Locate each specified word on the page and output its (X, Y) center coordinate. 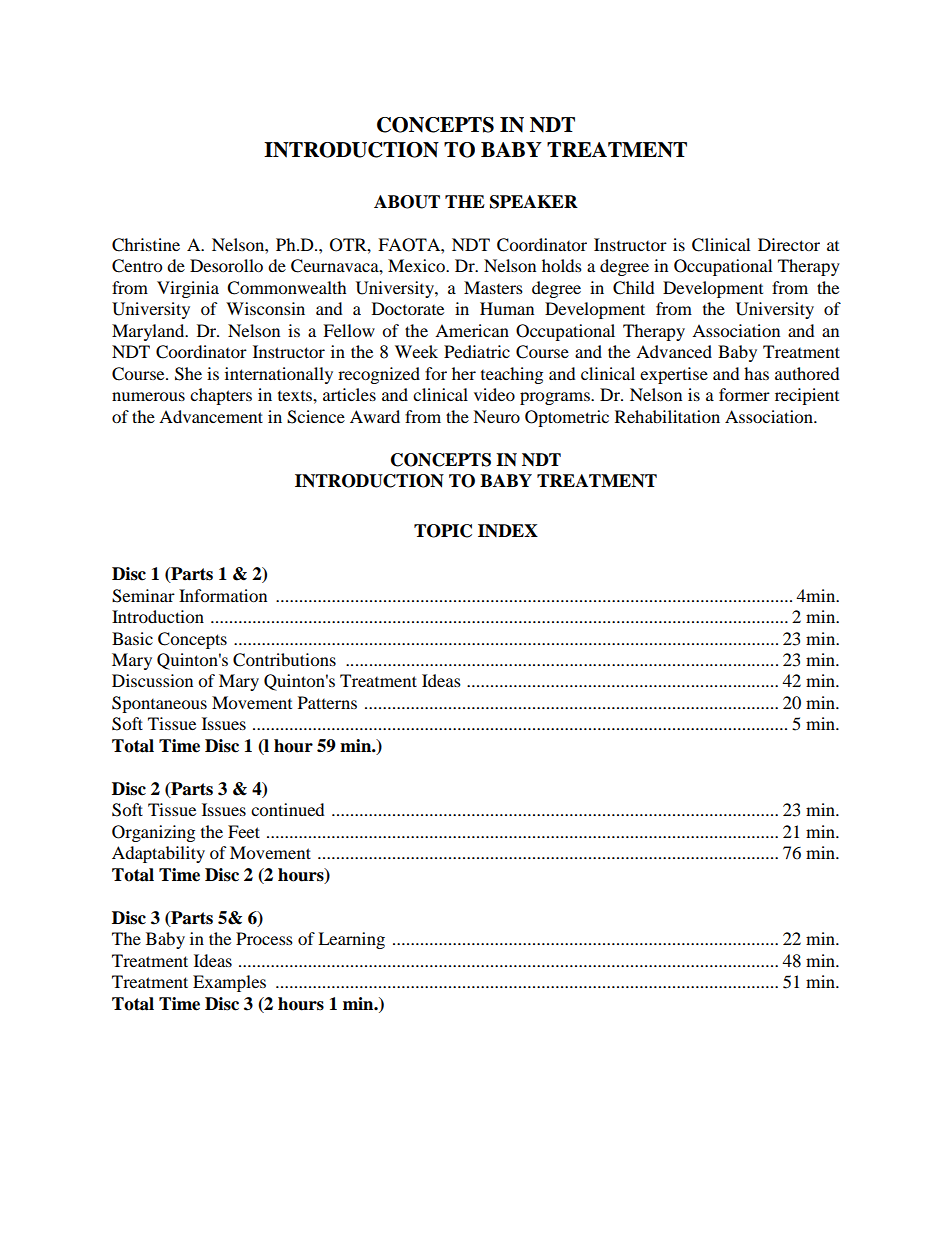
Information (223, 595)
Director (789, 244)
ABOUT (407, 202)
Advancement (211, 416)
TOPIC (443, 531)
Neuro (496, 416)
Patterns (327, 702)
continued (288, 809)
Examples (229, 983)
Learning (351, 940)
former (744, 394)
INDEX (508, 530)
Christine (146, 245)
